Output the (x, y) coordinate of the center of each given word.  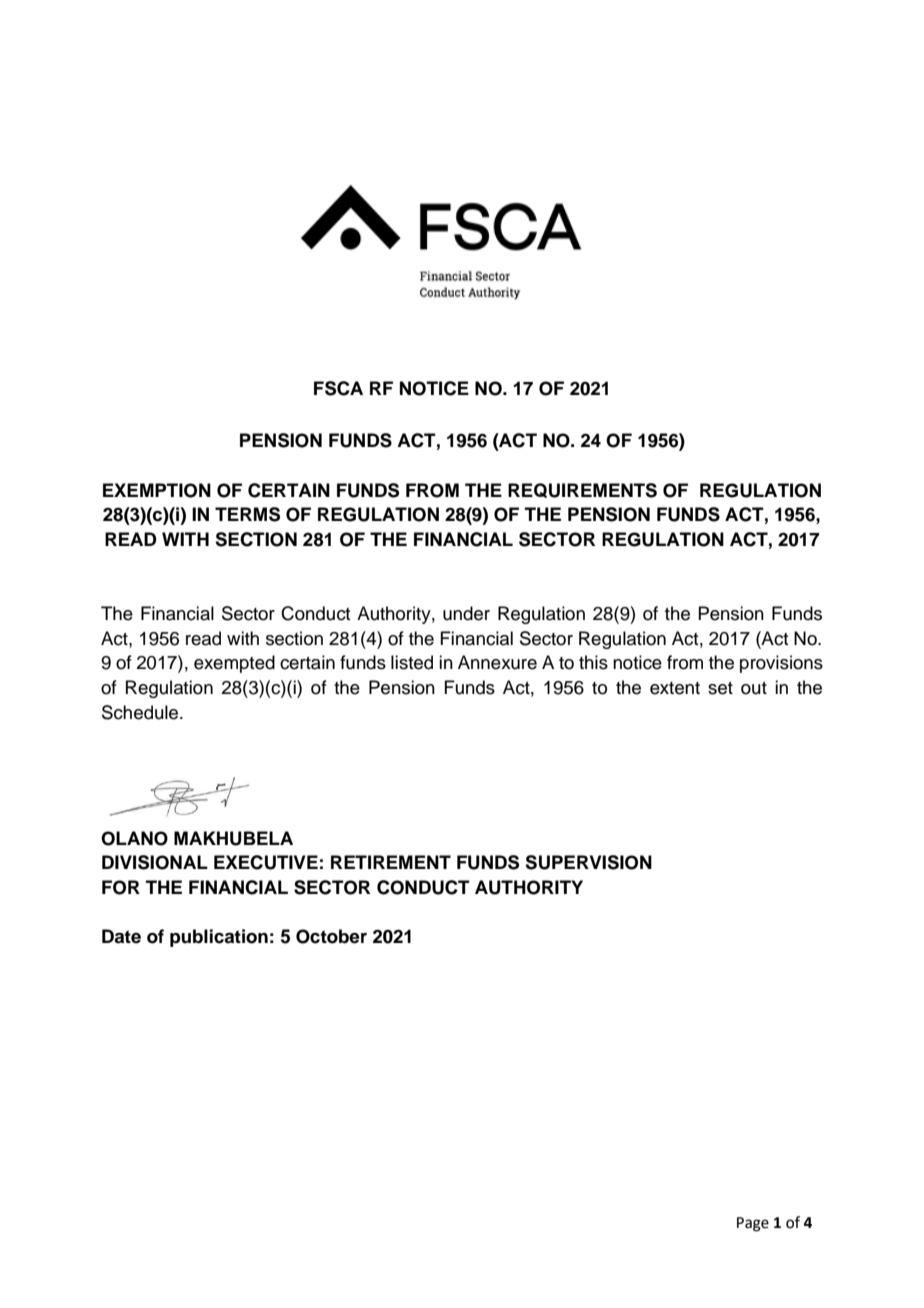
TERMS (247, 514)
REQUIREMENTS (582, 490)
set (720, 688)
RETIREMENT (391, 862)
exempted (234, 664)
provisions (781, 664)
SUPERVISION (588, 862)
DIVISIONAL (155, 862)
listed (412, 662)
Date (121, 936)
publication (219, 938)
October (331, 936)
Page (753, 1224)
